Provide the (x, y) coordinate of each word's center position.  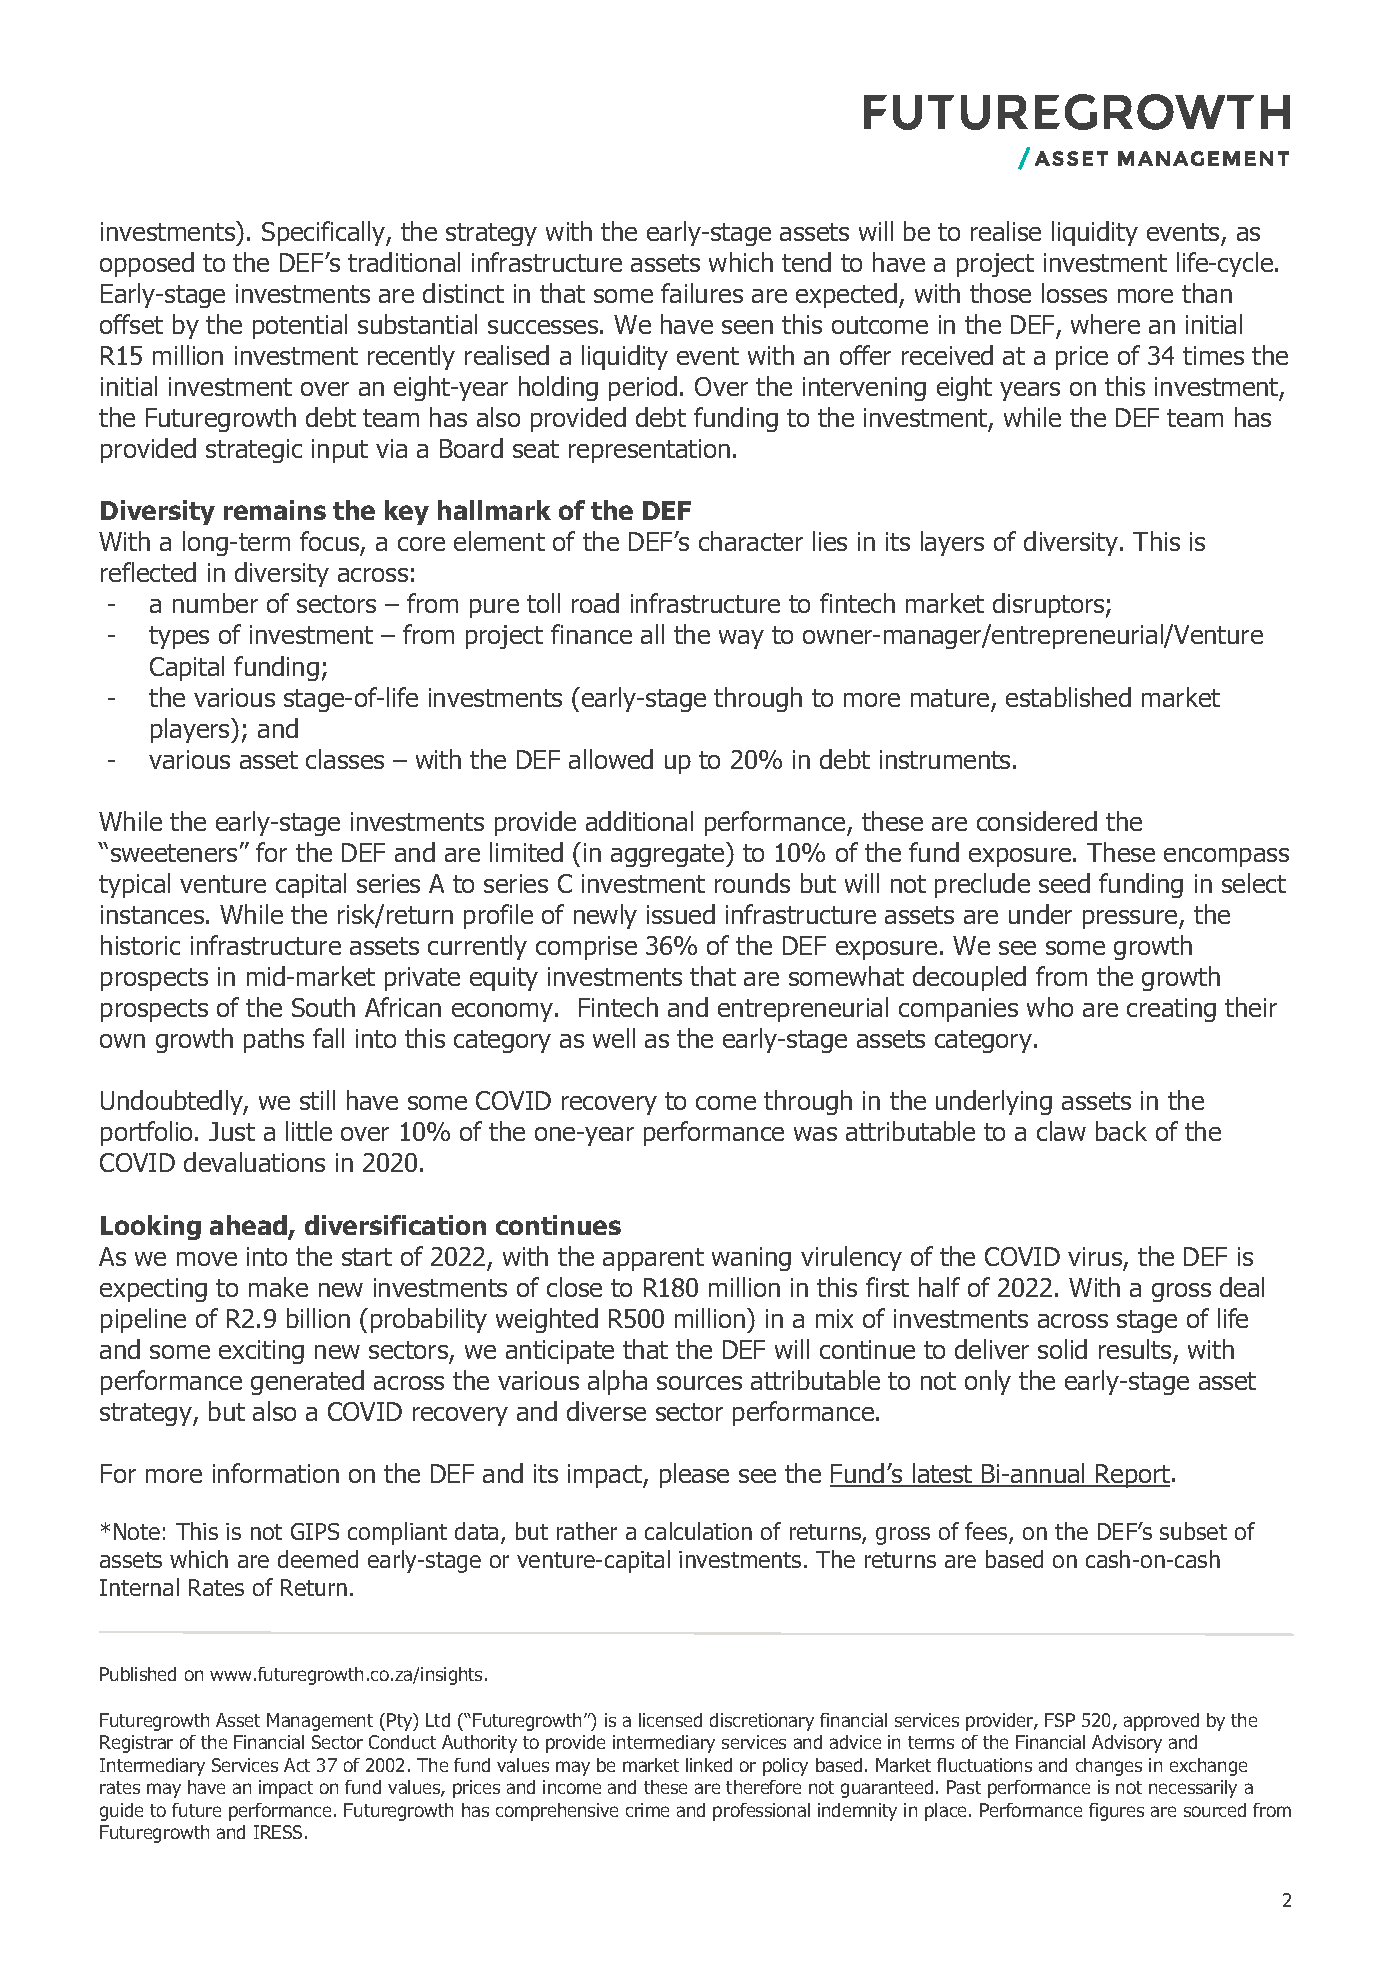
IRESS (278, 1832)
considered (1037, 821)
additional (639, 821)
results (1135, 1349)
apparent (653, 1259)
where (1105, 324)
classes (345, 759)
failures (702, 293)
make (278, 1287)
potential (300, 326)
